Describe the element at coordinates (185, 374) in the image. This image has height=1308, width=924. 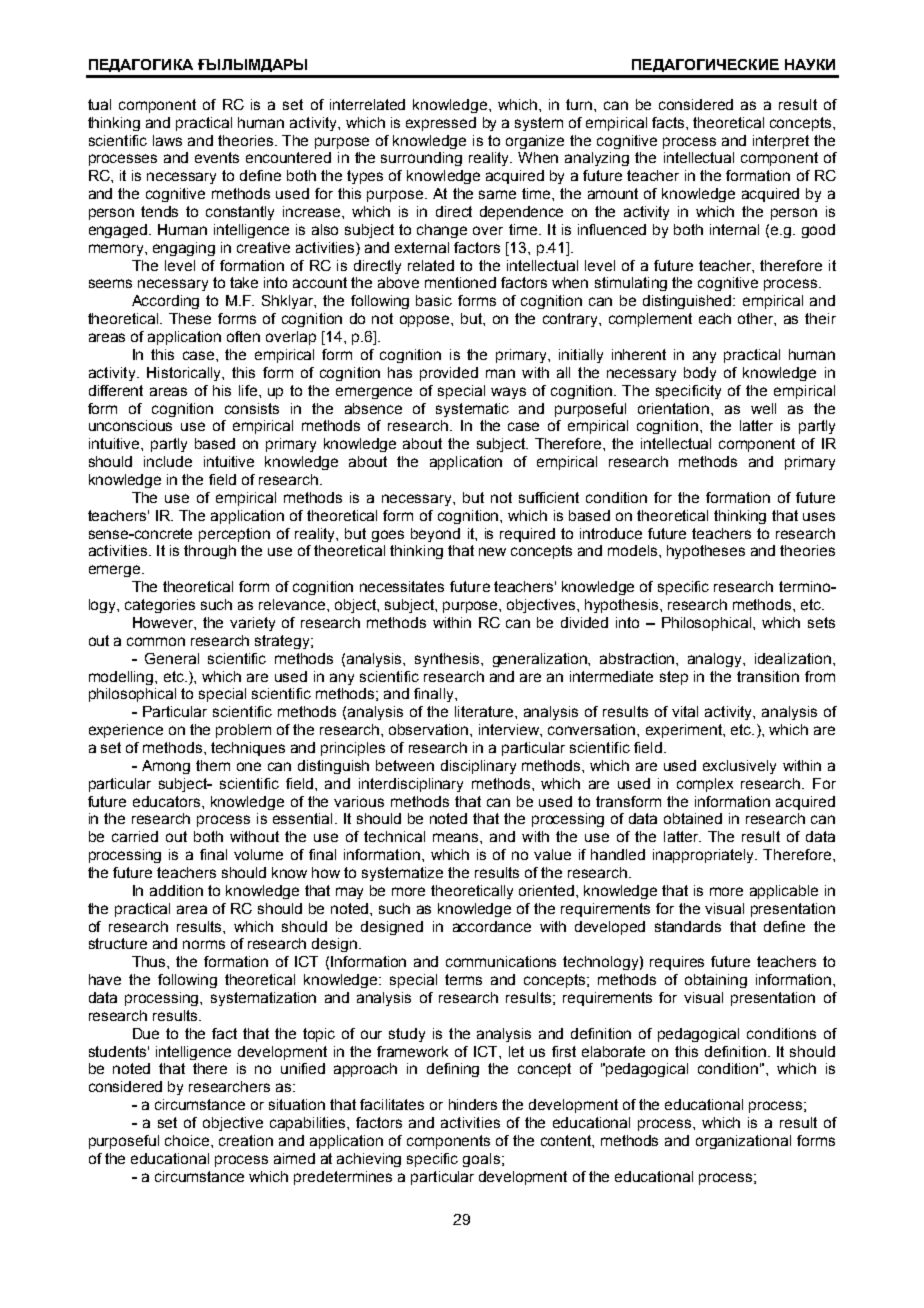
I see `Historically` at that location.
